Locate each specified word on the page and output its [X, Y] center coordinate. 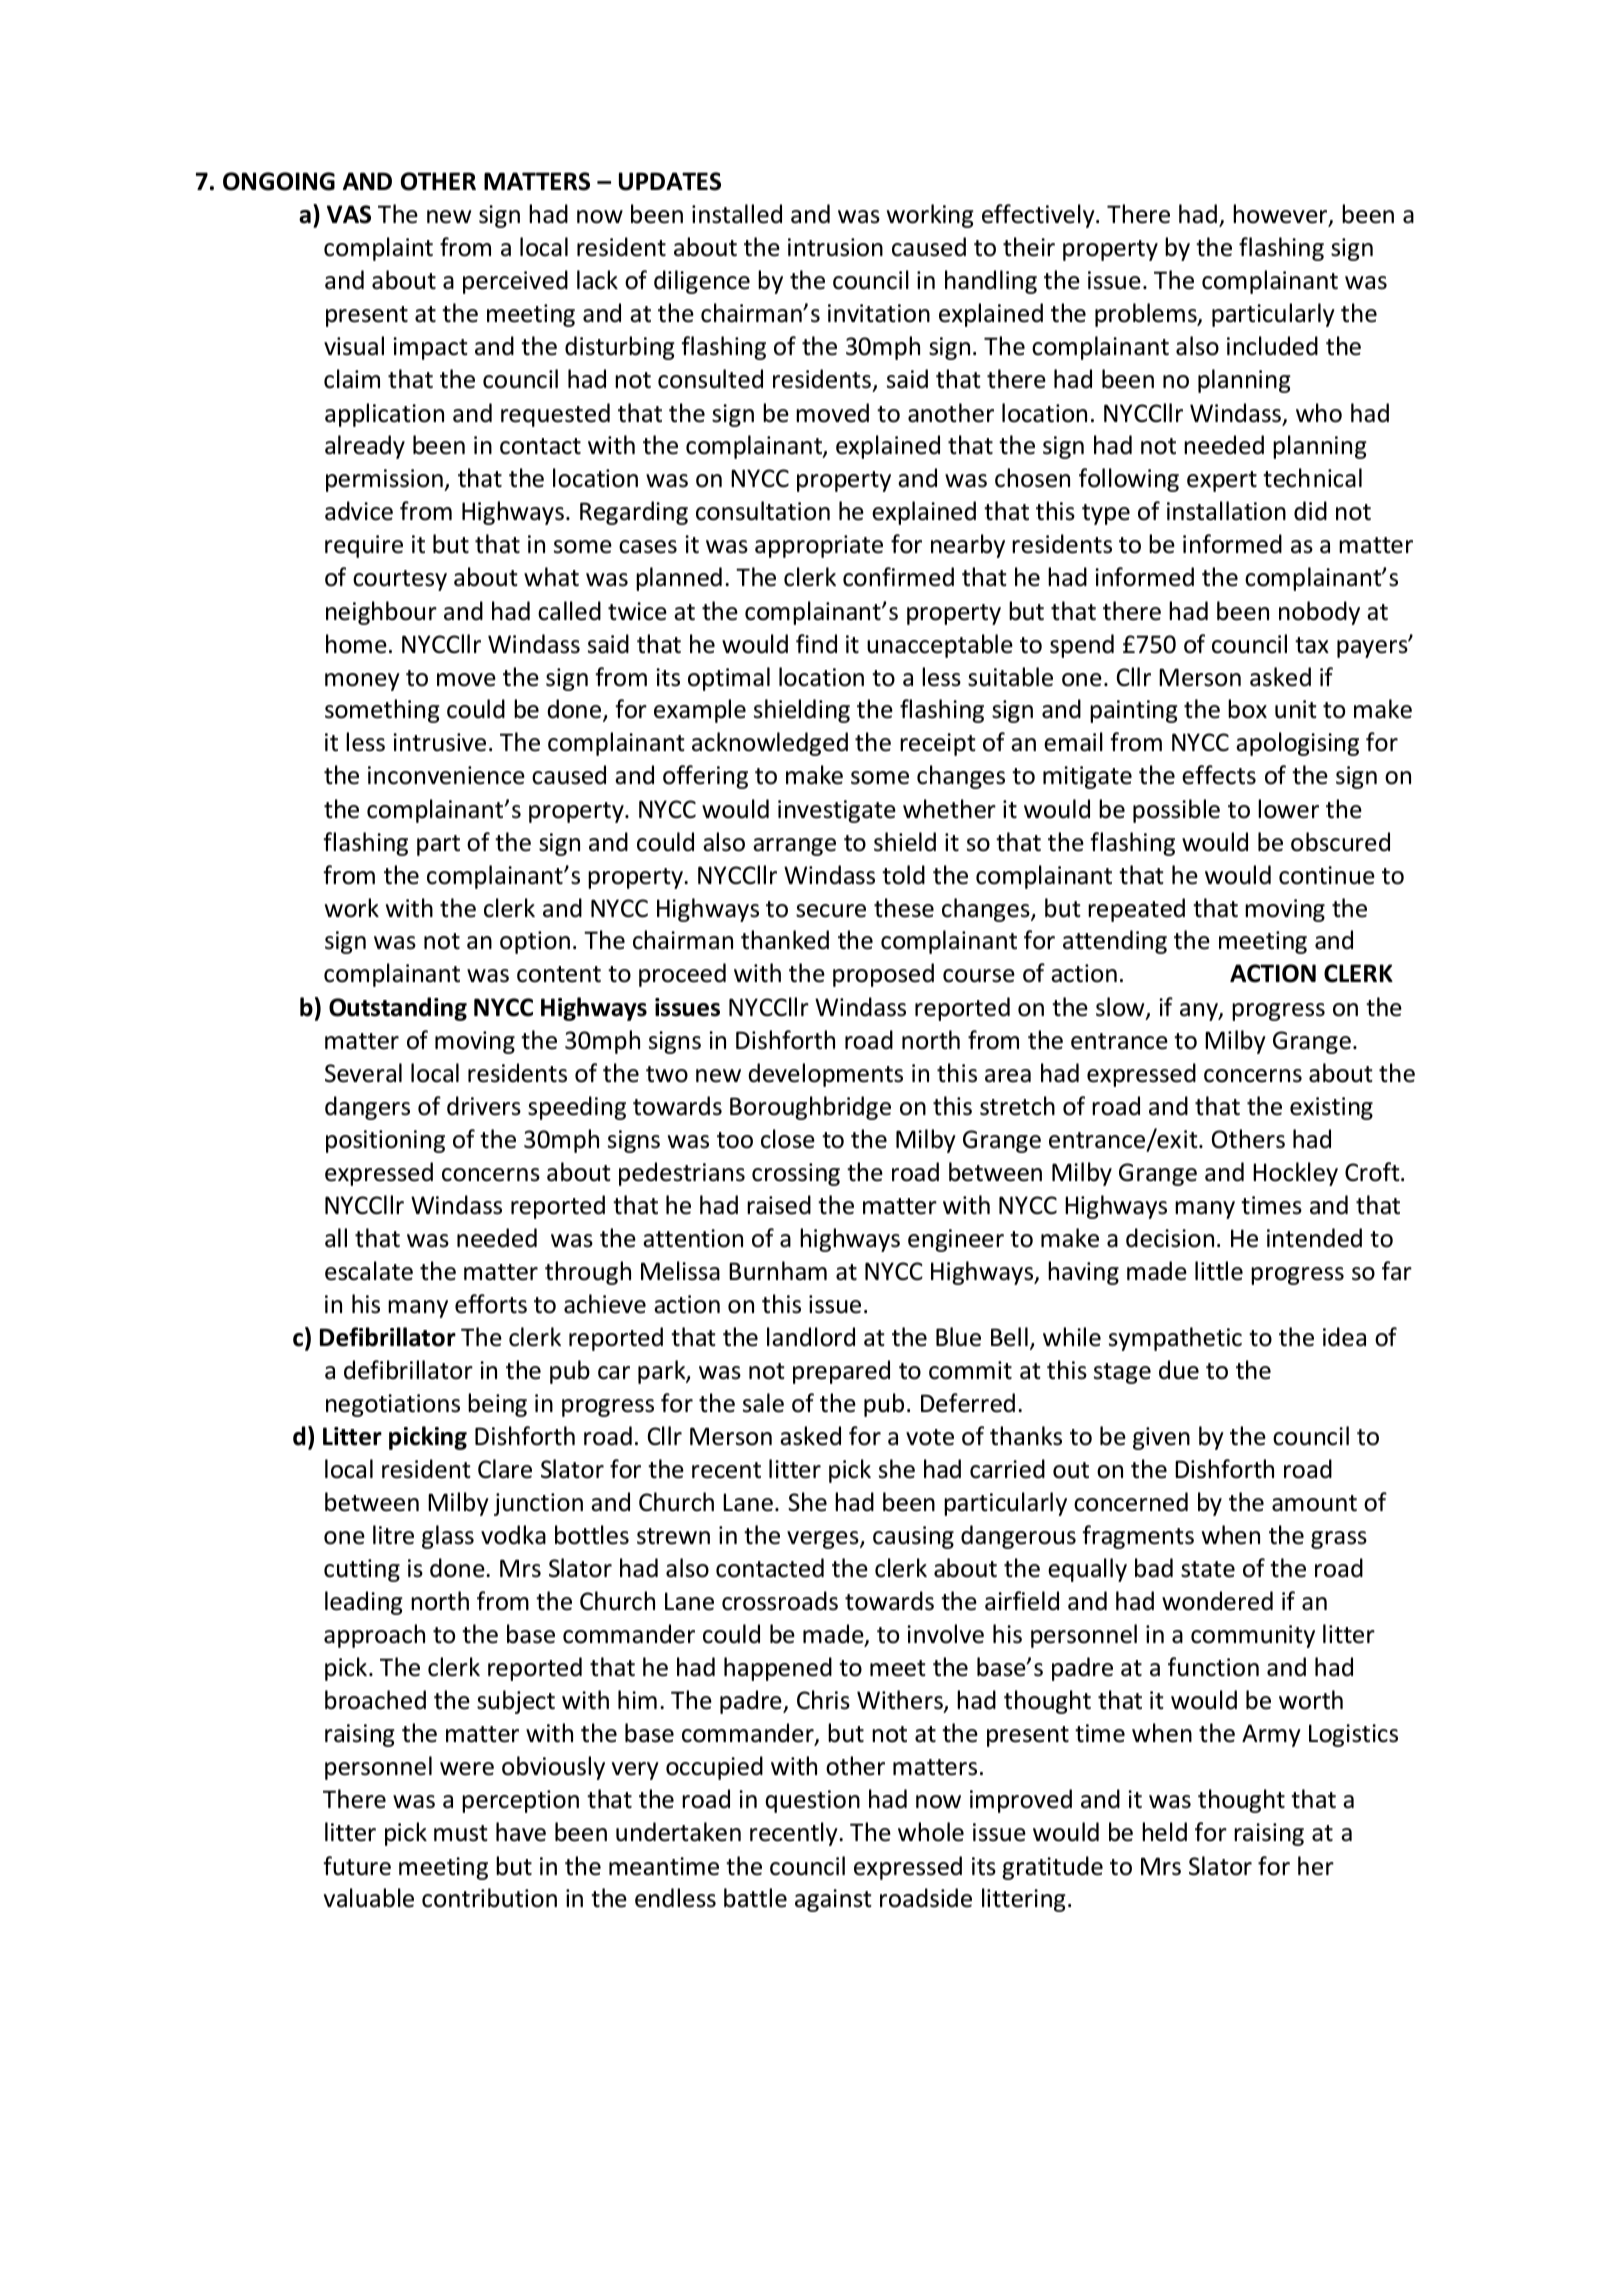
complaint [378, 249]
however [1281, 215]
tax [1312, 645]
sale [763, 1403]
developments [825, 1075]
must [461, 1833]
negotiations [393, 1405]
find [816, 644]
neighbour [381, 613]
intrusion [835, 247]
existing [1331, 1108]
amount [1314, 1503]
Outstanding [398, 1009]
